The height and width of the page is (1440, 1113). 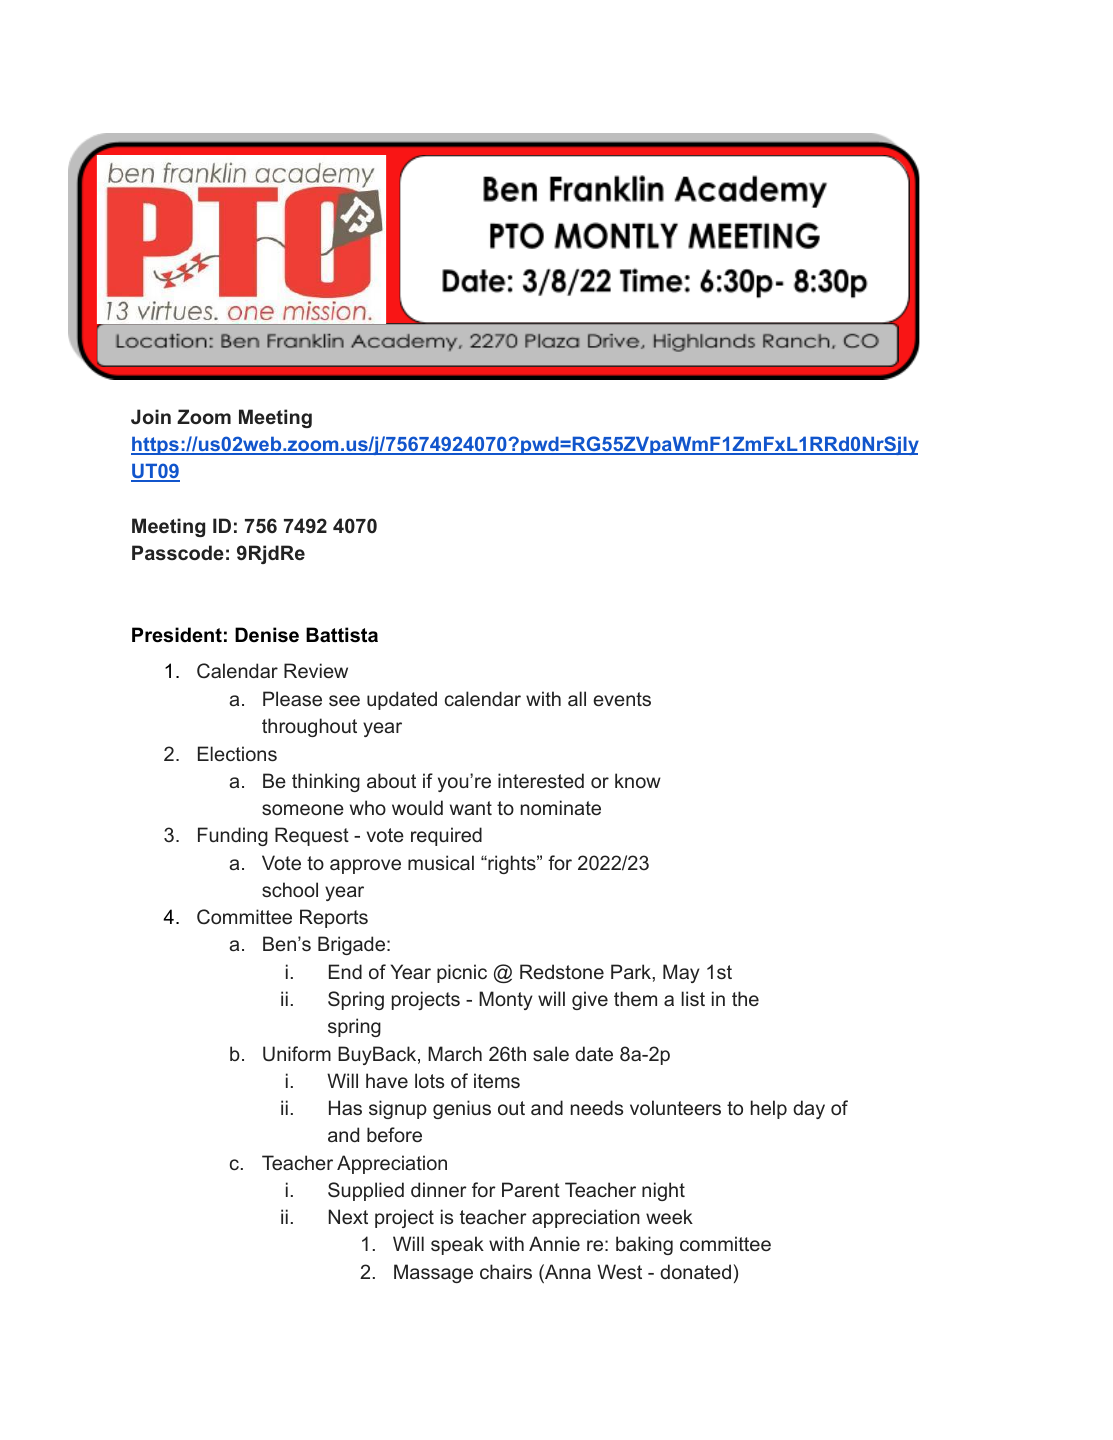 I want to click on Join, so click(x=151, y=417).
